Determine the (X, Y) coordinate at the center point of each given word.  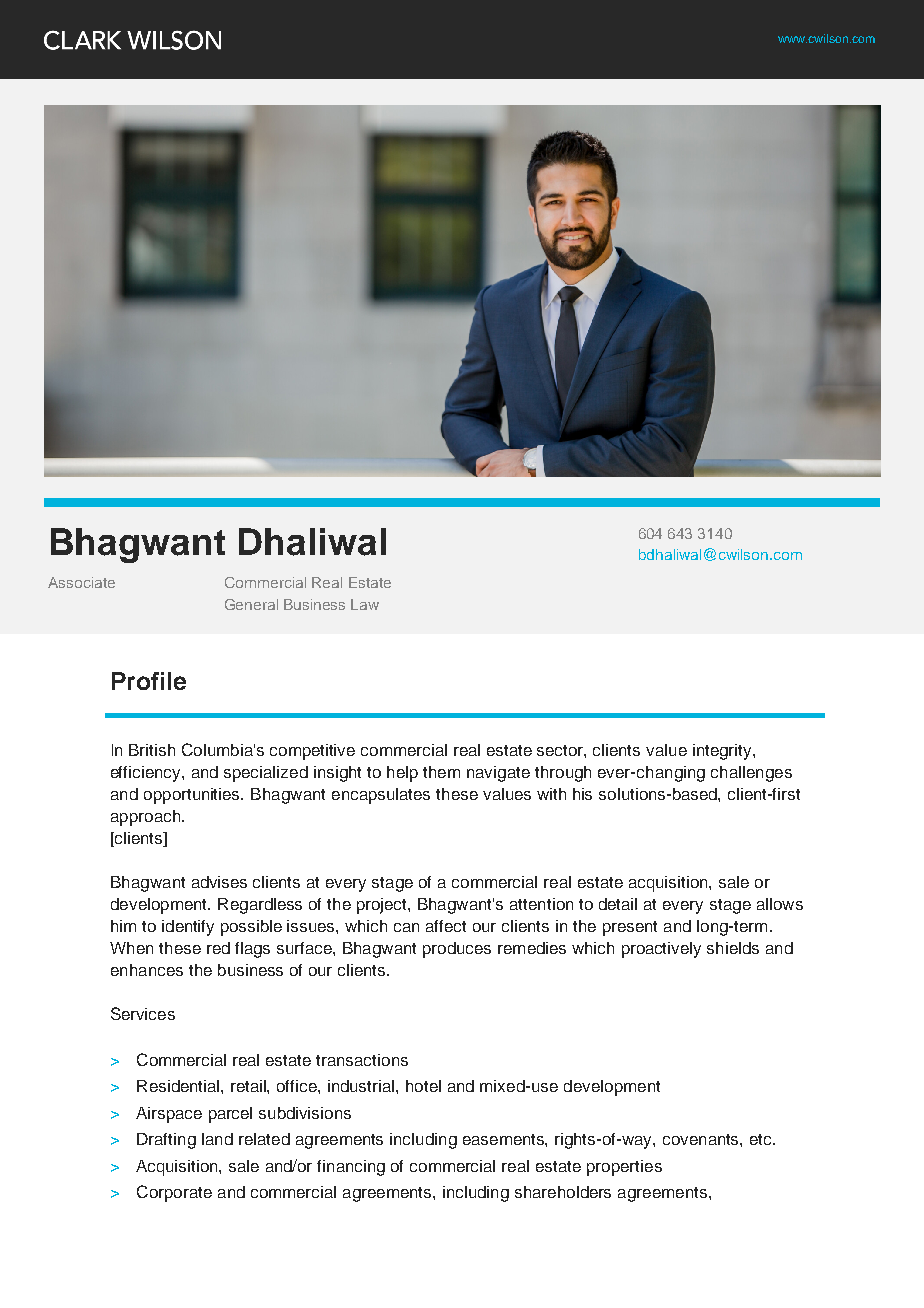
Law (365, 604)
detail (618, 904)
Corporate (174, 1193)
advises (219, 882)
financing (351, 1168)
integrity (723, 752)
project (383, 906)
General (251, 604)
